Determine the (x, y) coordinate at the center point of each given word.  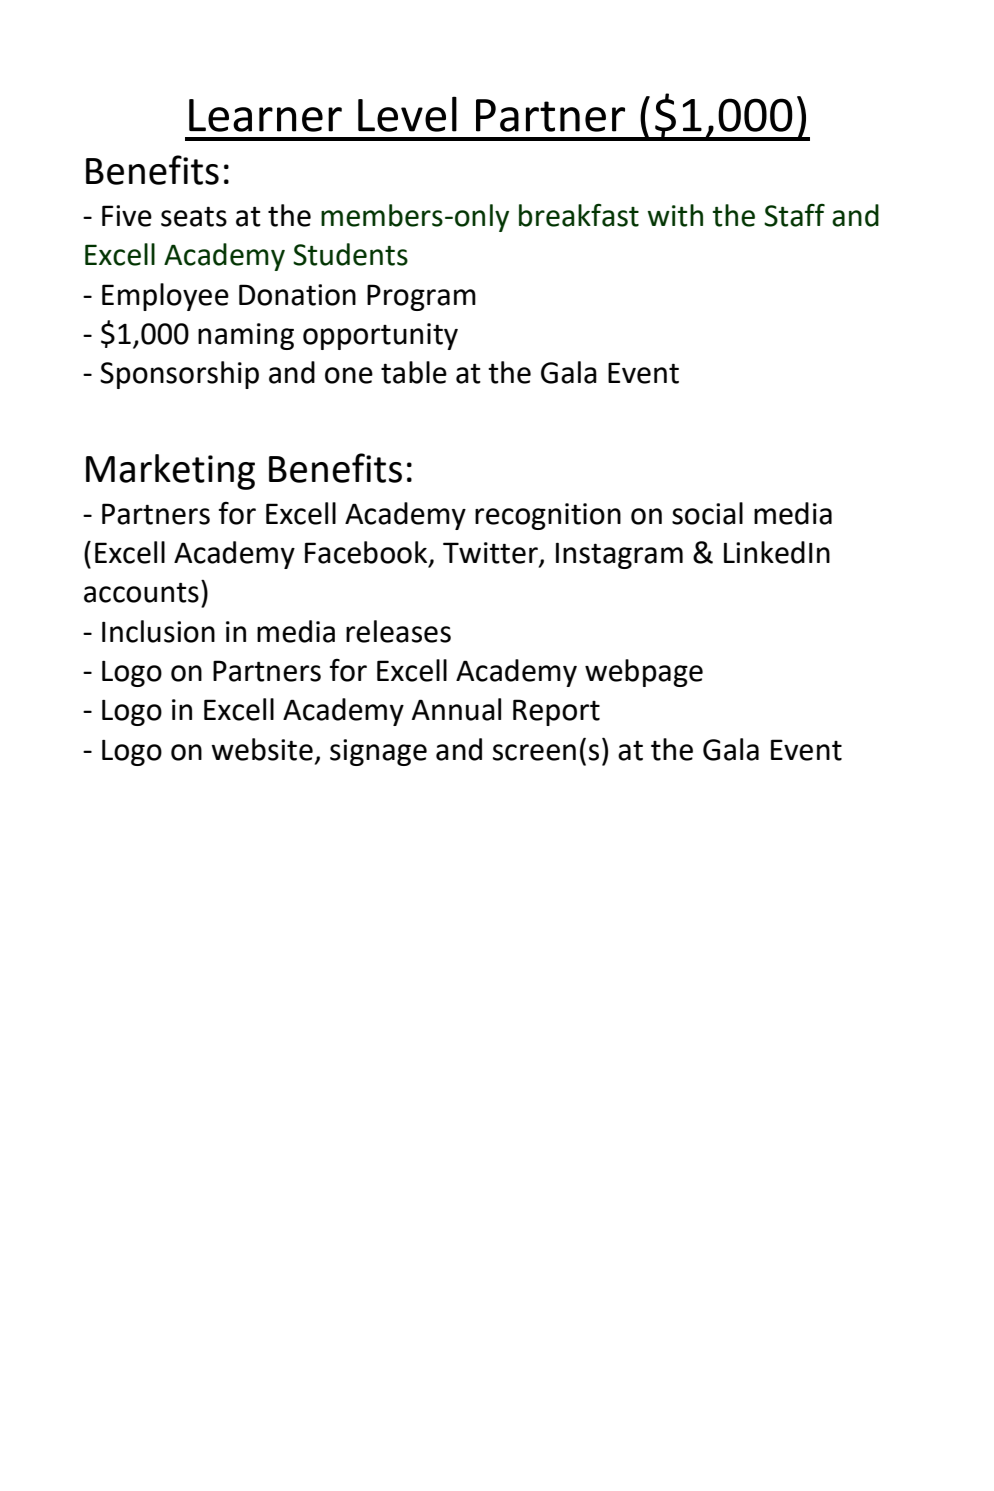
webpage (644, 673)
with (675, 215)
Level (407, 114)
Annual (456, 709)
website (262, 749)
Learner (265, 115)
